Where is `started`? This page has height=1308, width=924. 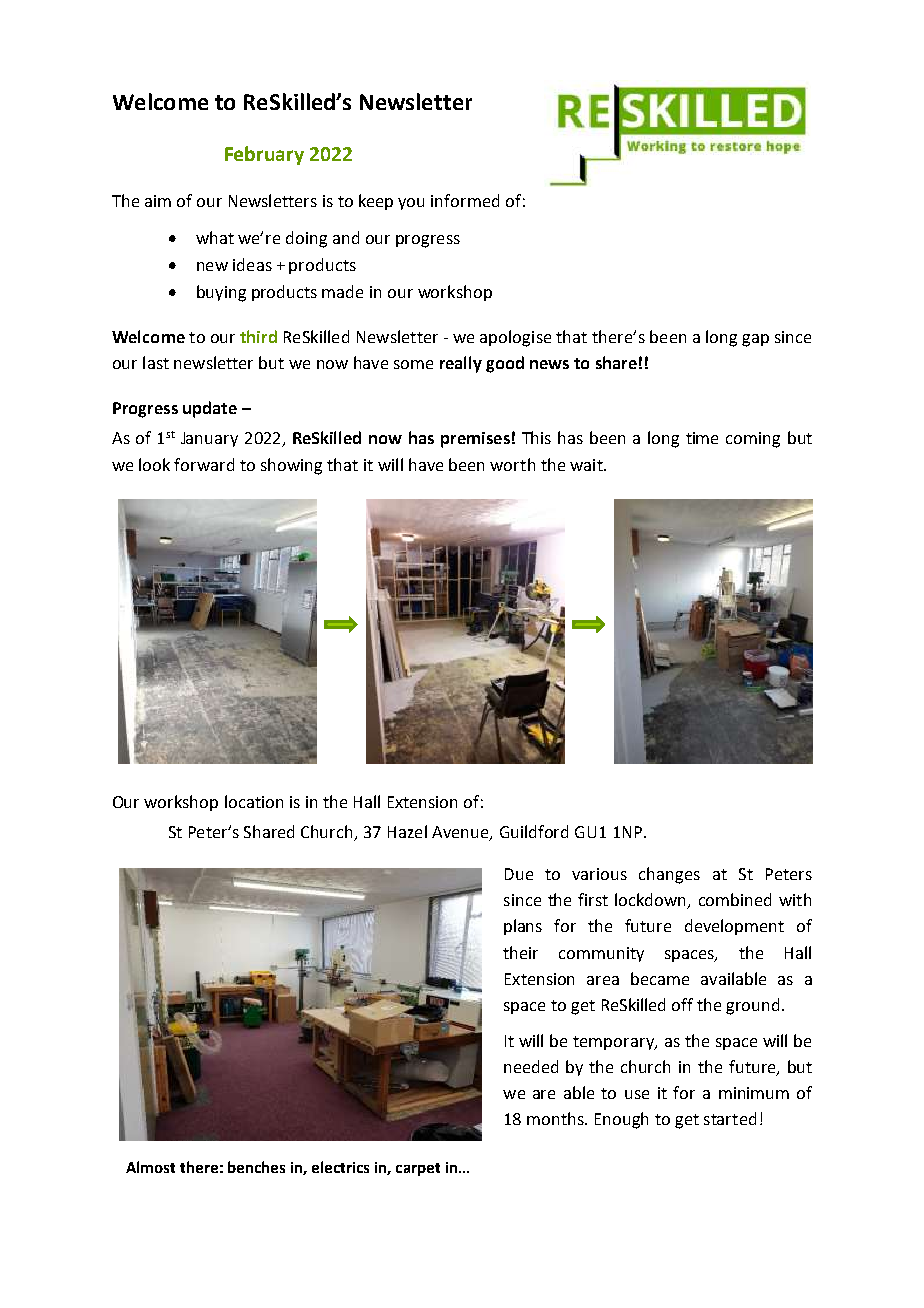 started is located at coordinates (730, 1118).
